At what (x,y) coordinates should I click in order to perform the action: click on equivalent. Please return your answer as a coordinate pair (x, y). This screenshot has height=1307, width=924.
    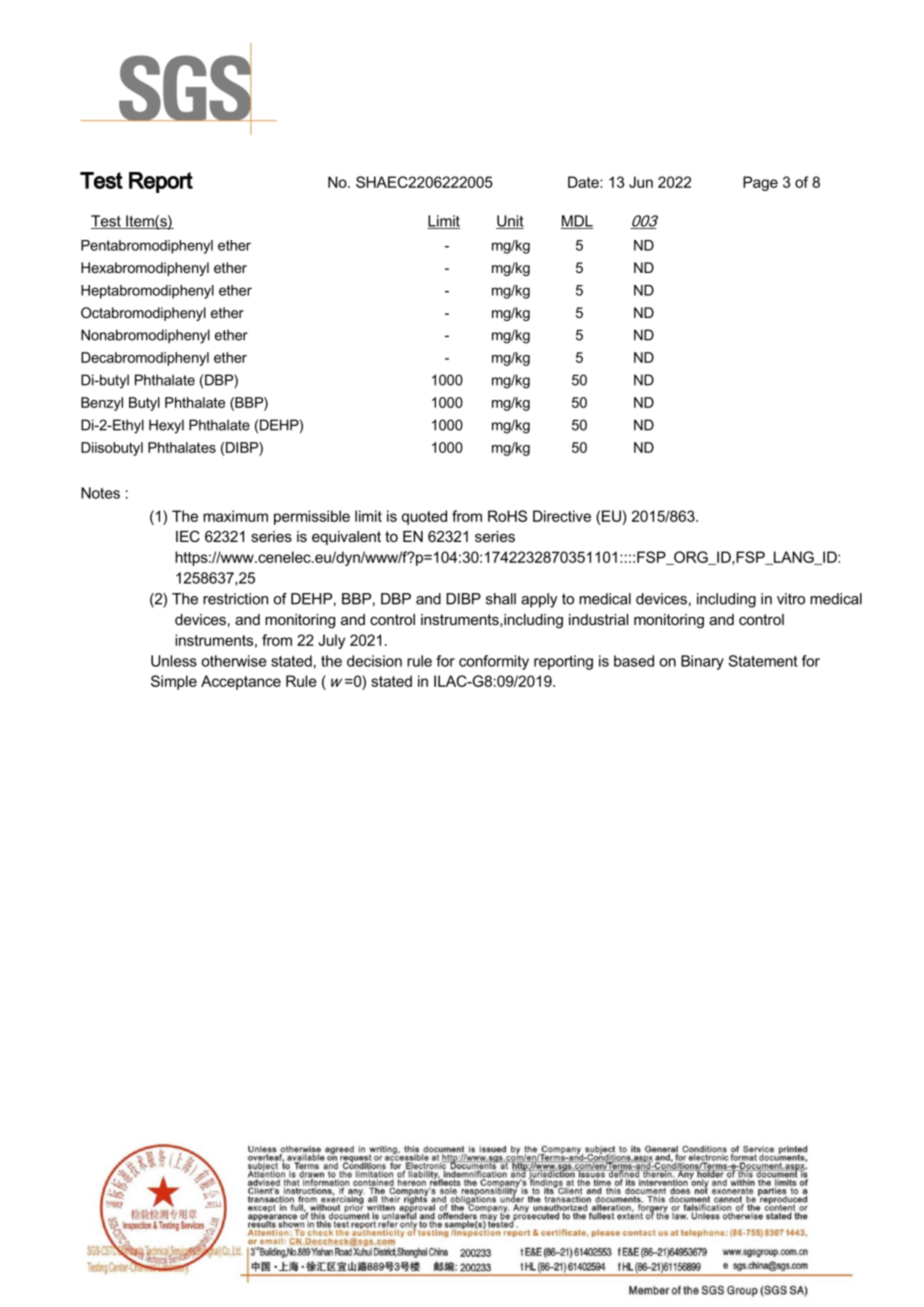
    Looking at the image, I should click on (346, 538).
